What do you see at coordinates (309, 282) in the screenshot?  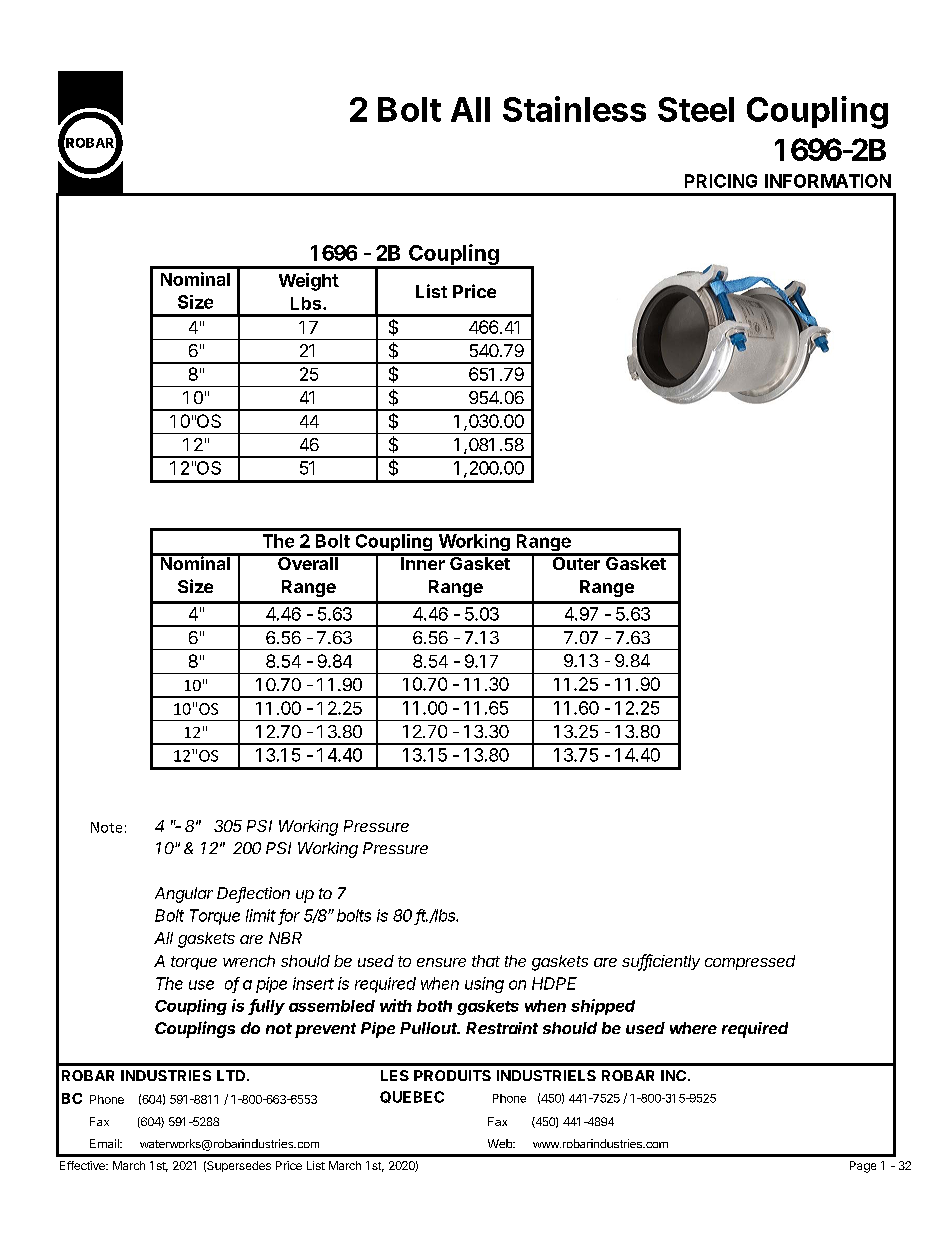 I see `Weight` at bounding box center [309, 282].
